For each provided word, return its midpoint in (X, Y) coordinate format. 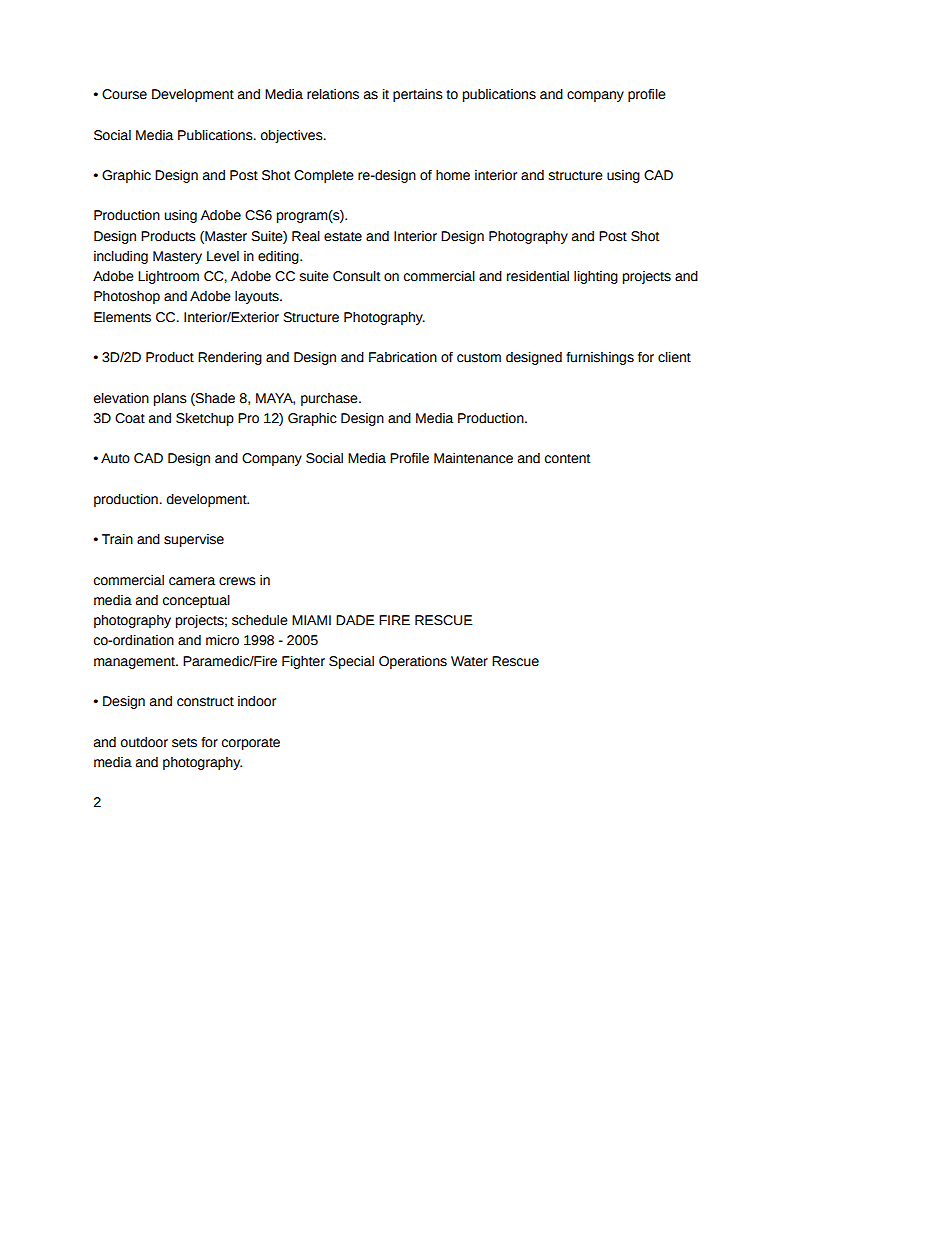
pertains (418, 95)
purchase (330, 399)
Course (124, 94)
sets (184, 743)
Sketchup (205, 419)
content (567, 459)
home (453, 175)
